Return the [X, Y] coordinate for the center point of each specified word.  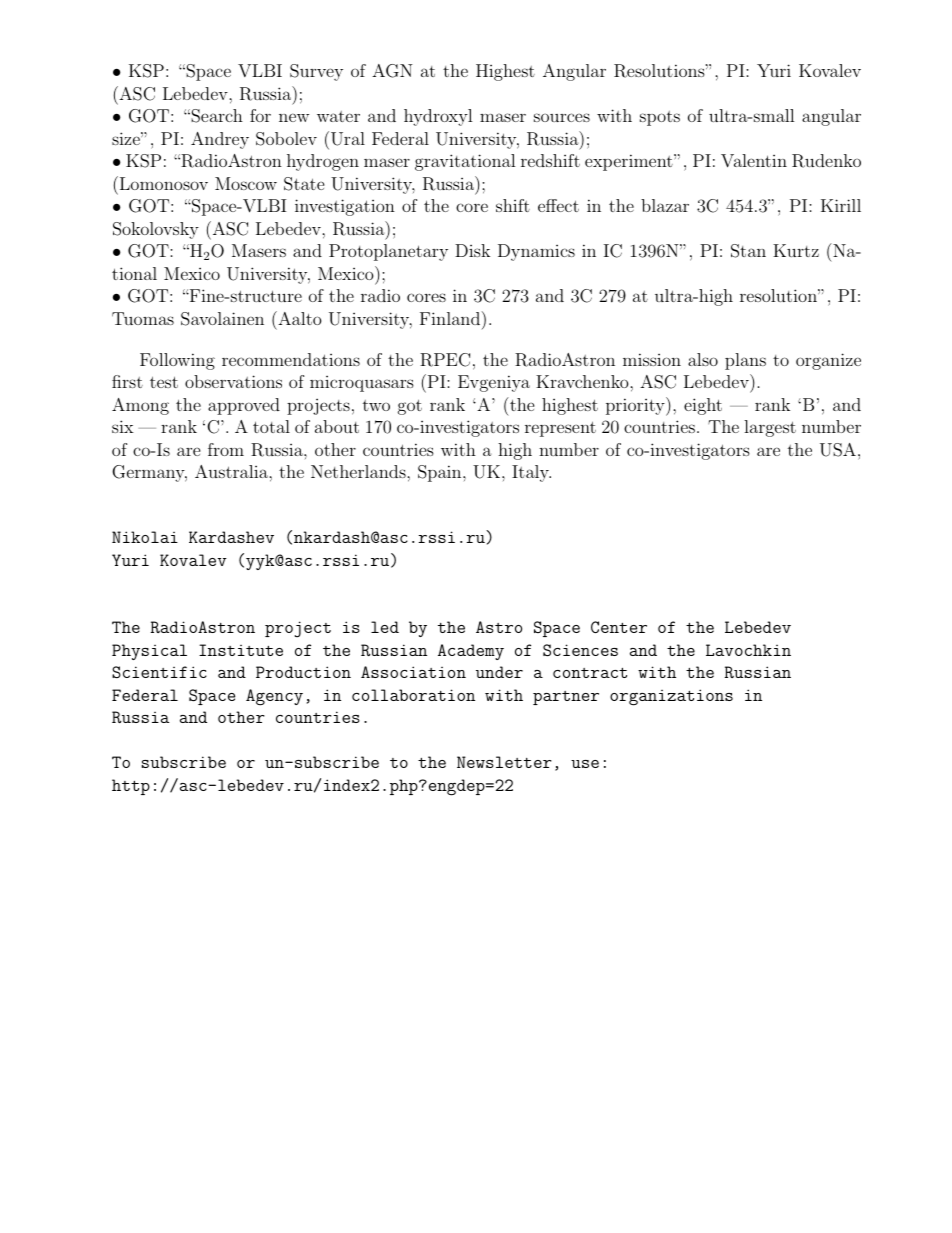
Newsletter [504, 762]
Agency [274, 697]
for [260, 115]
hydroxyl [438, 117]
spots [660, 118]
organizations [671, 697]
